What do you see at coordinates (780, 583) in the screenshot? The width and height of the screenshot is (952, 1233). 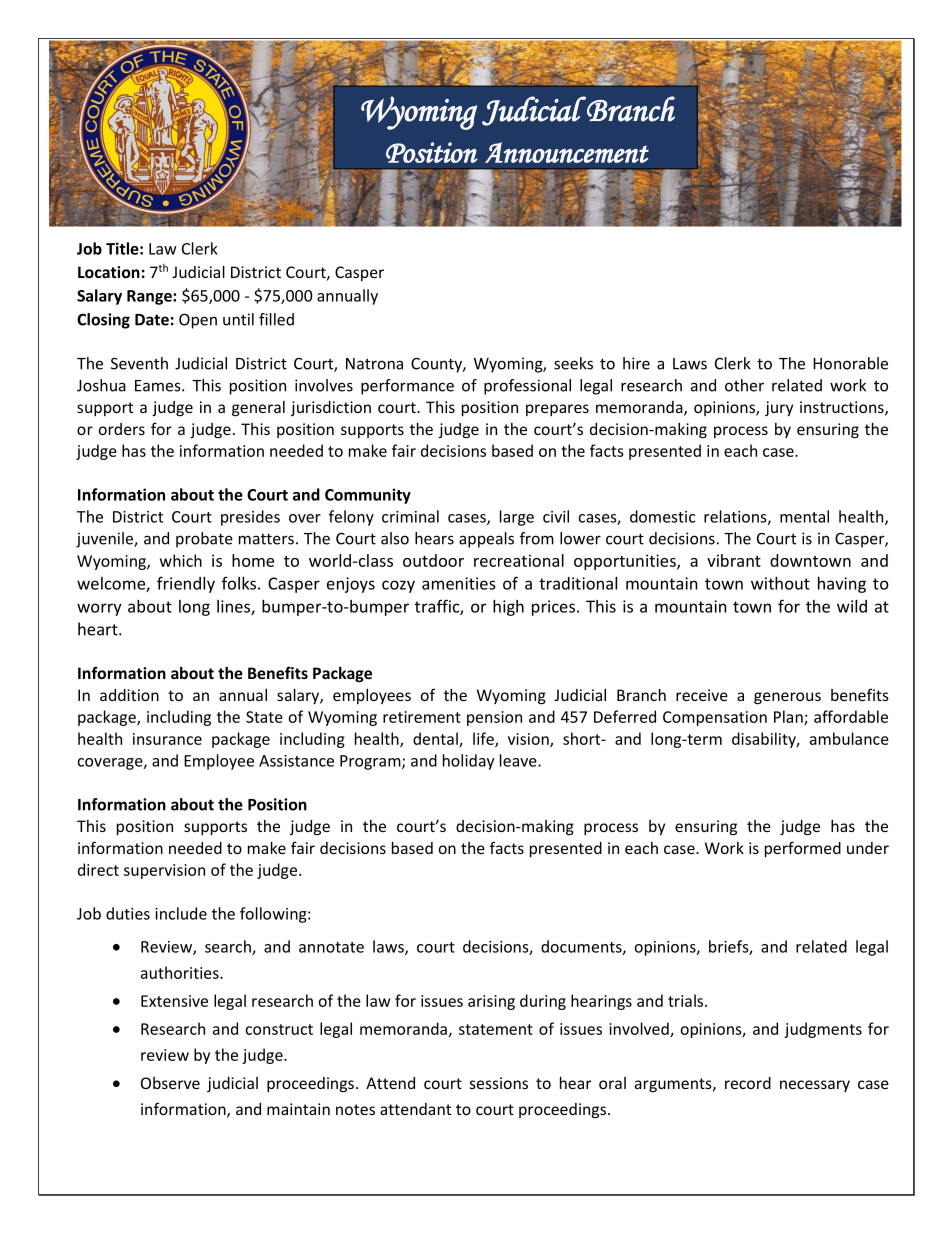 I see `without` at bounding box center [780, 583].
